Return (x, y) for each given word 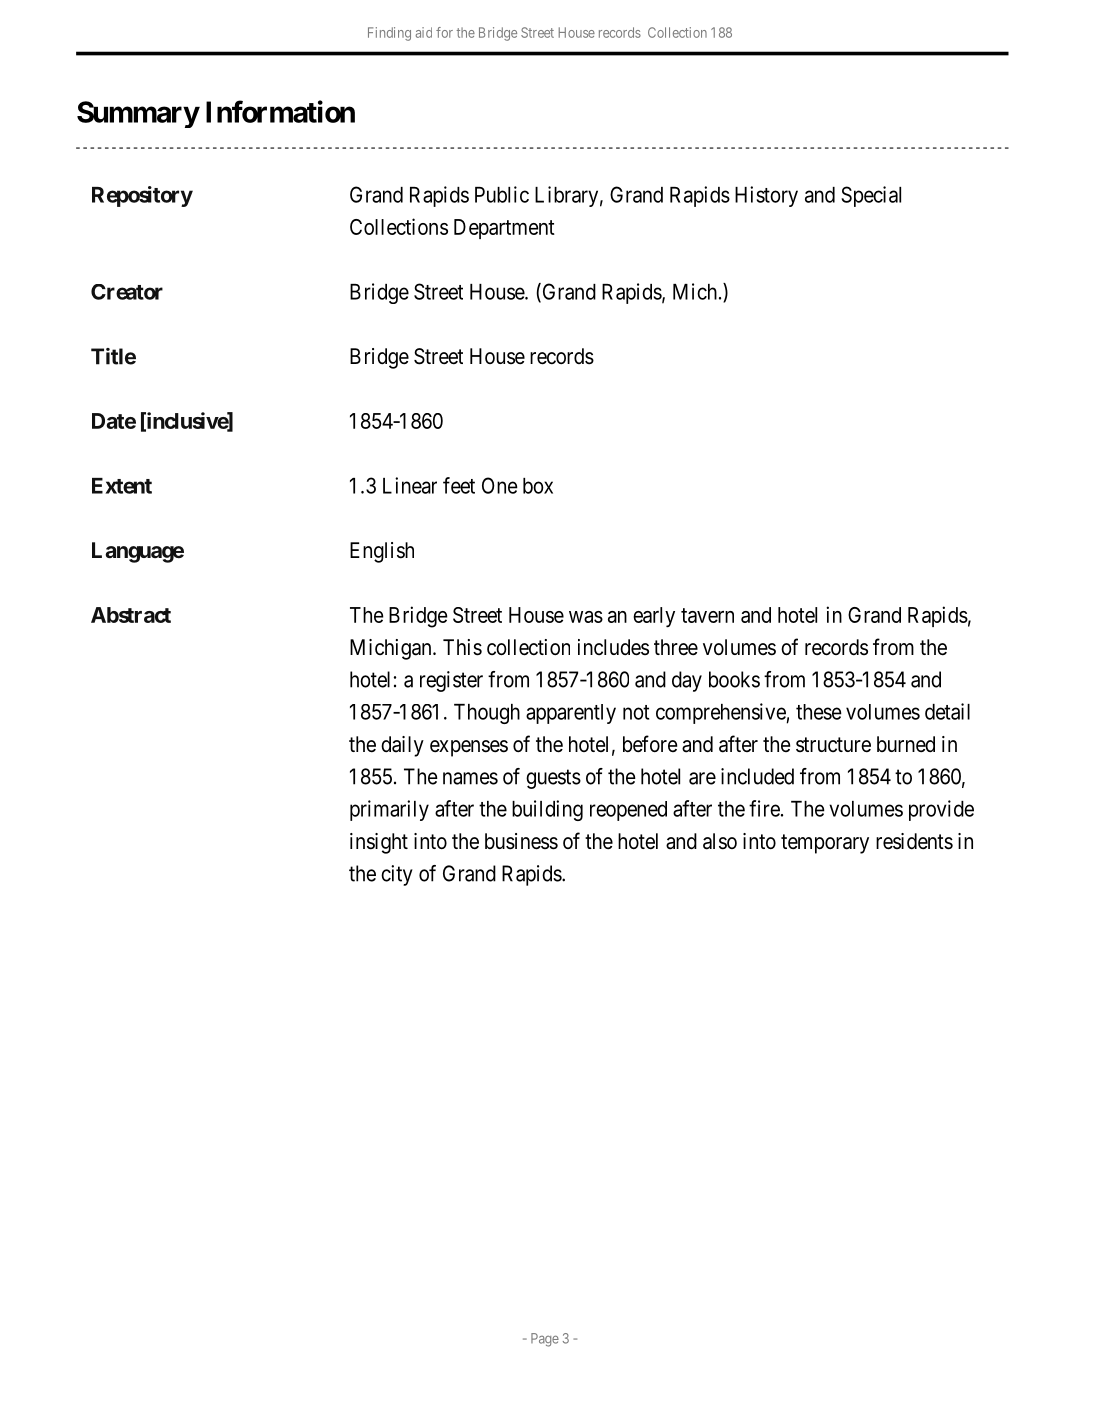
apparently (571, 714)
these (819, 712)
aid (423, 32)
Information (280, 111)
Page (545, 1340)
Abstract (131, 615)
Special (871, 196)
